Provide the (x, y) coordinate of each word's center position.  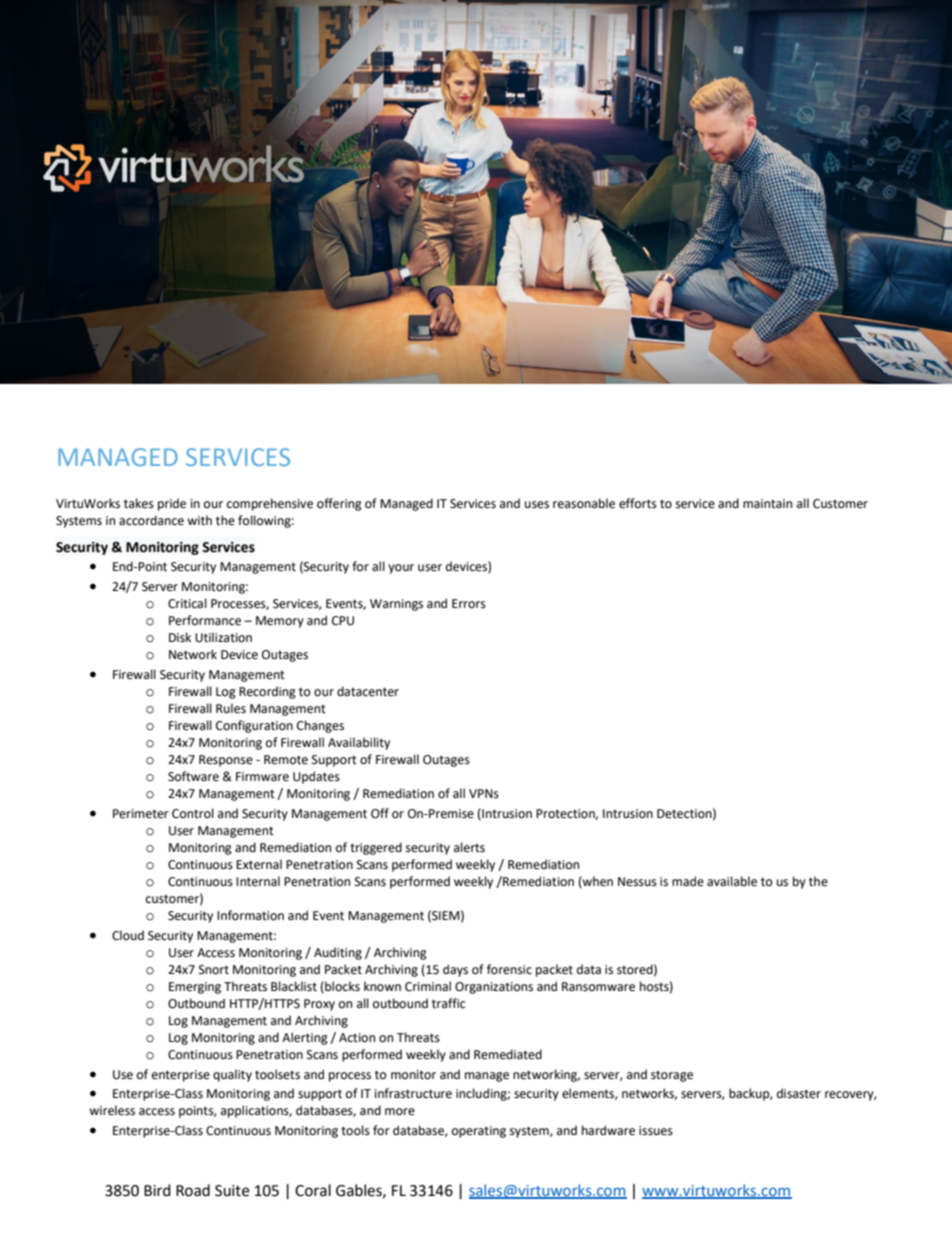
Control (193, 813)
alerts (469, 847)
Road (193, 1190)
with (199, 520)
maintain (767, 503)
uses (537, 505)
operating (479, 1132)
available (732, 881)
